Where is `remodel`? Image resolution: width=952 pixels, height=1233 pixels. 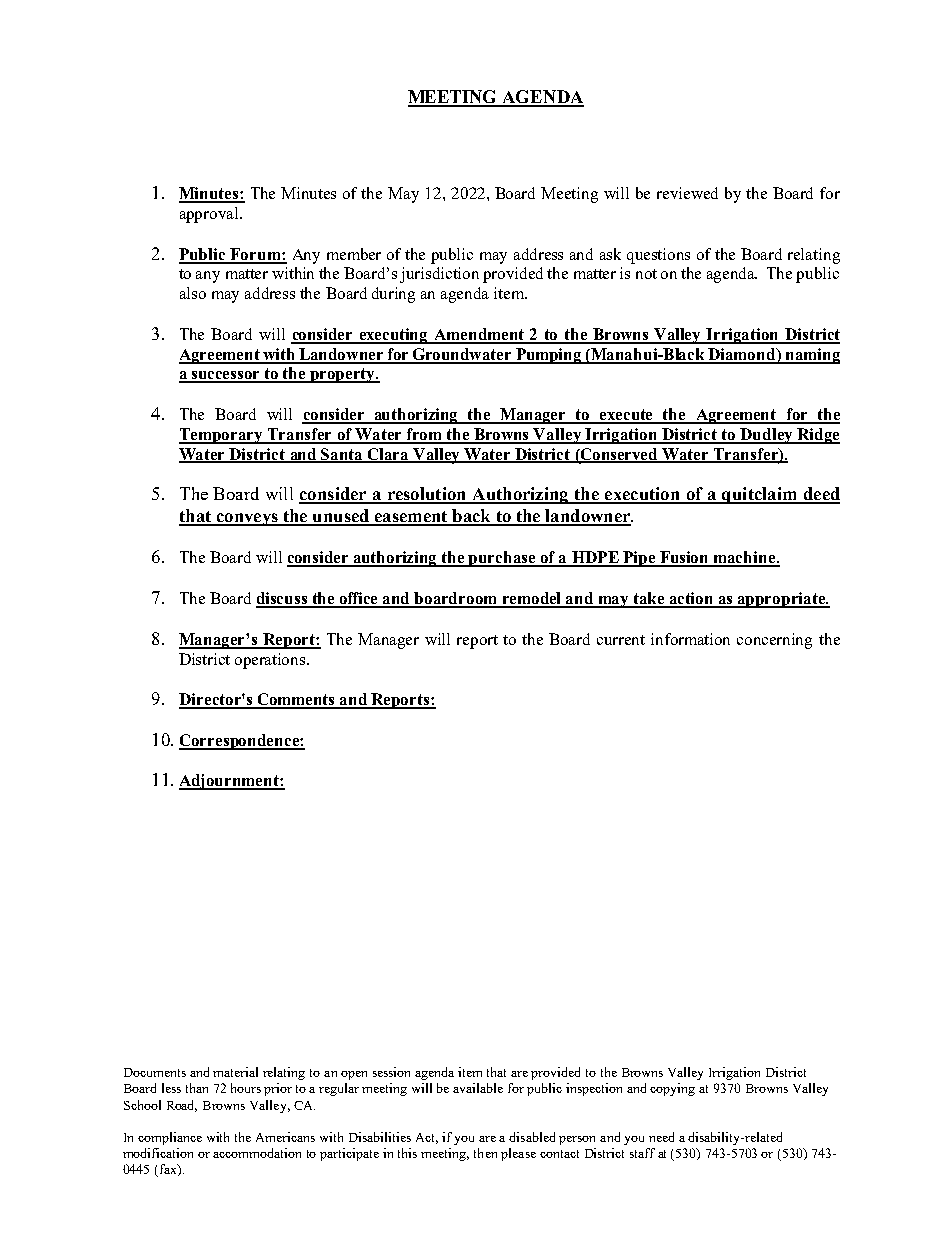
remodel is located at coordinates (532, 599).
